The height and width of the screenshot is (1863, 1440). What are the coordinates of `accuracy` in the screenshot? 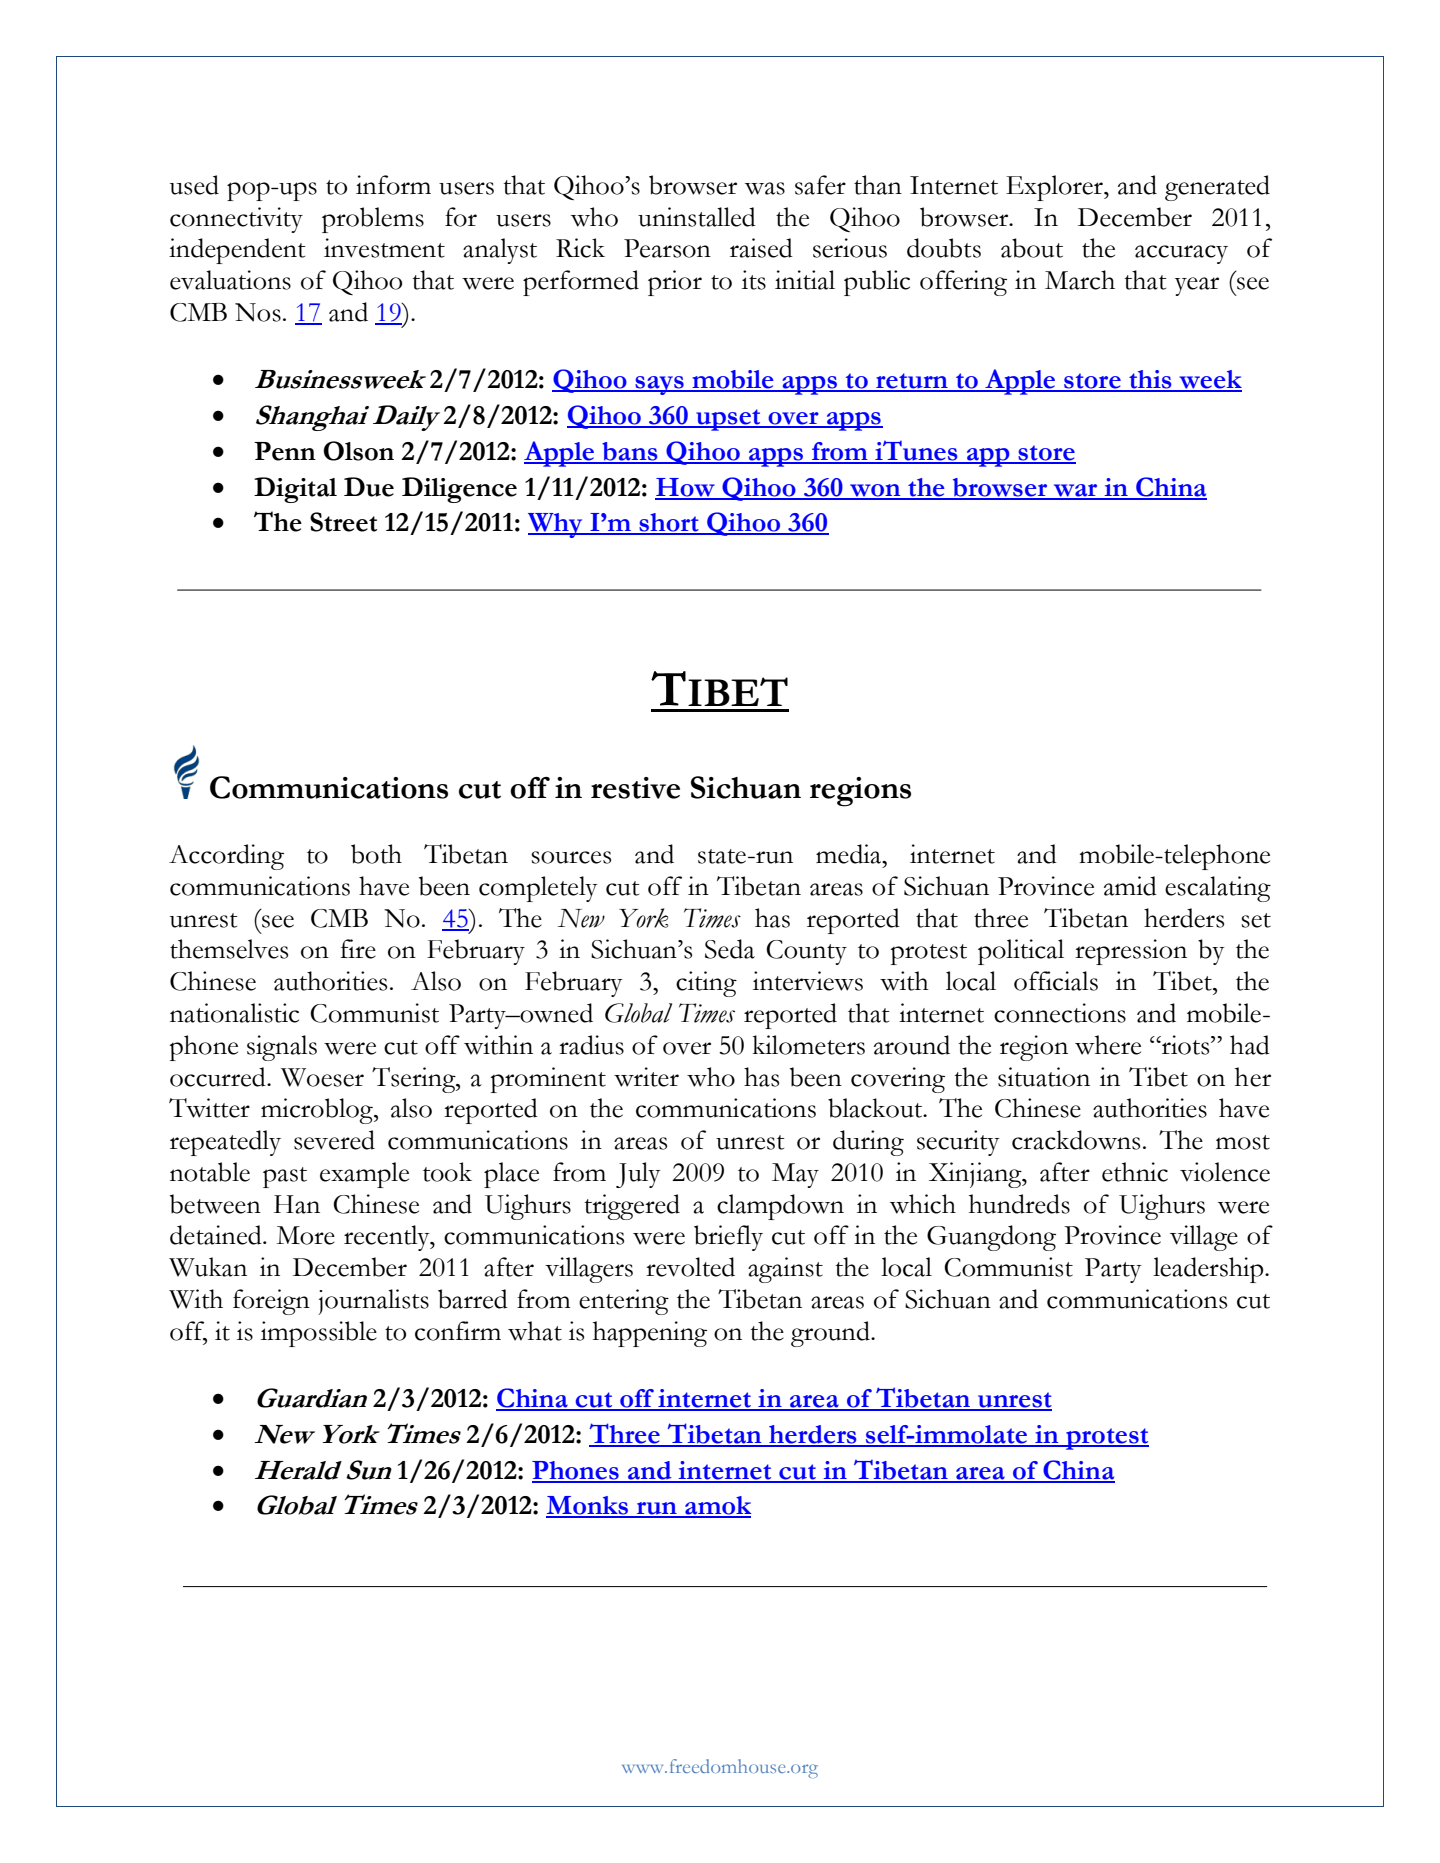 It's located at (1181, 254).
